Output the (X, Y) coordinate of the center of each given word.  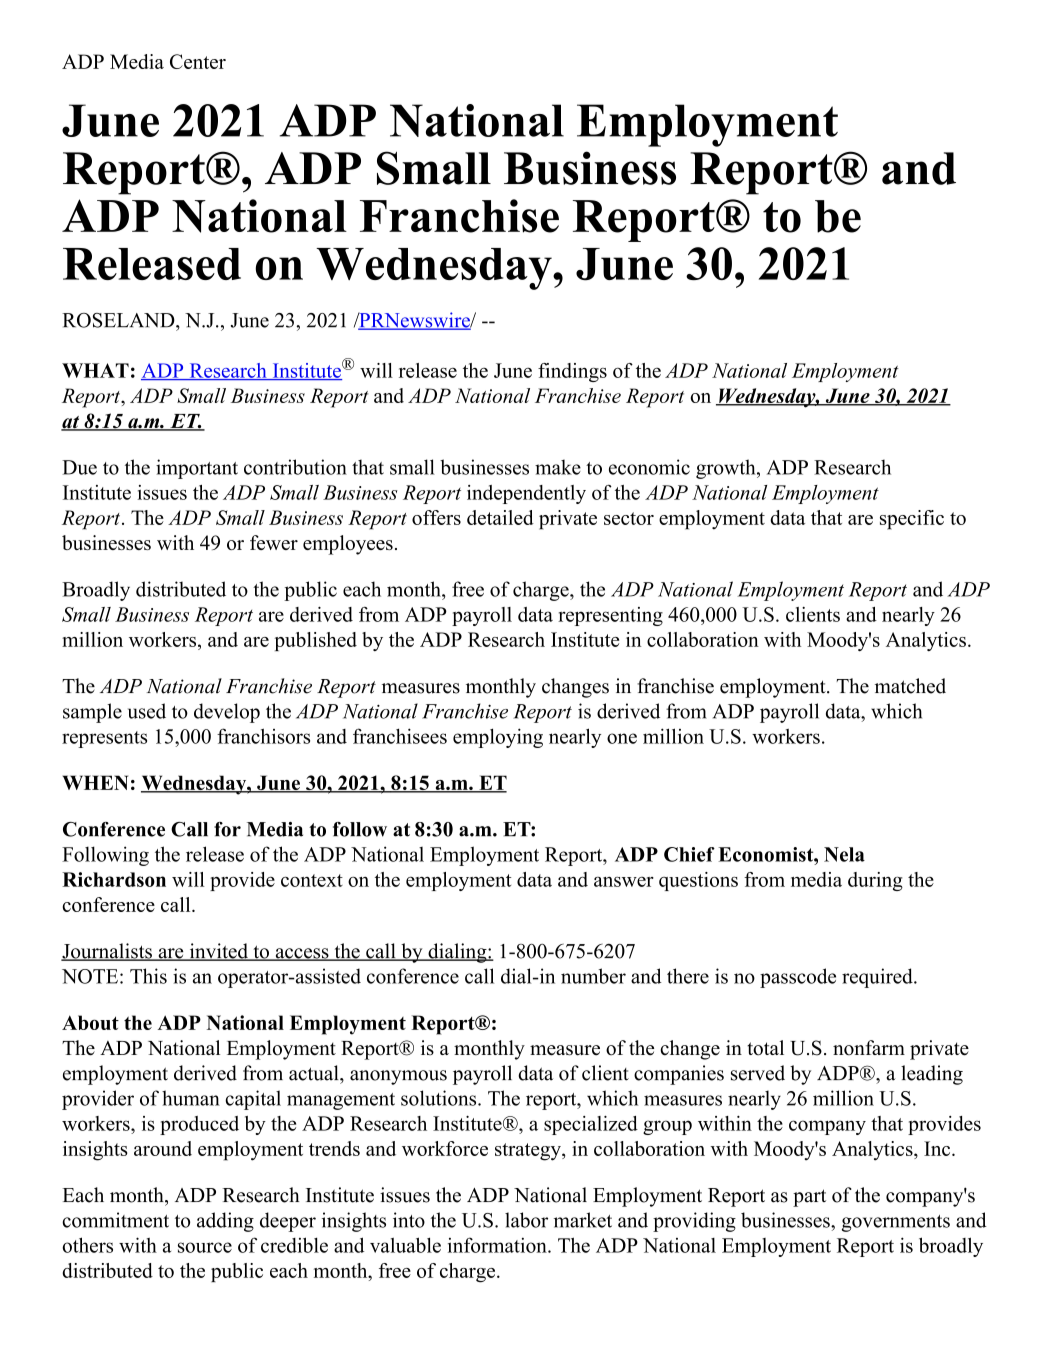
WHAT (95, 370)
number (593, 976)
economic (649, 467)
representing (610, 616)
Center (198, 61)
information (498, 1245)
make (558, 467)
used (147, 711)
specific (912, 520)
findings (572, 372)
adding (225, 1222)
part (809, 1198)
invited (218, 952)
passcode (798, 978)
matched (910, 686)
